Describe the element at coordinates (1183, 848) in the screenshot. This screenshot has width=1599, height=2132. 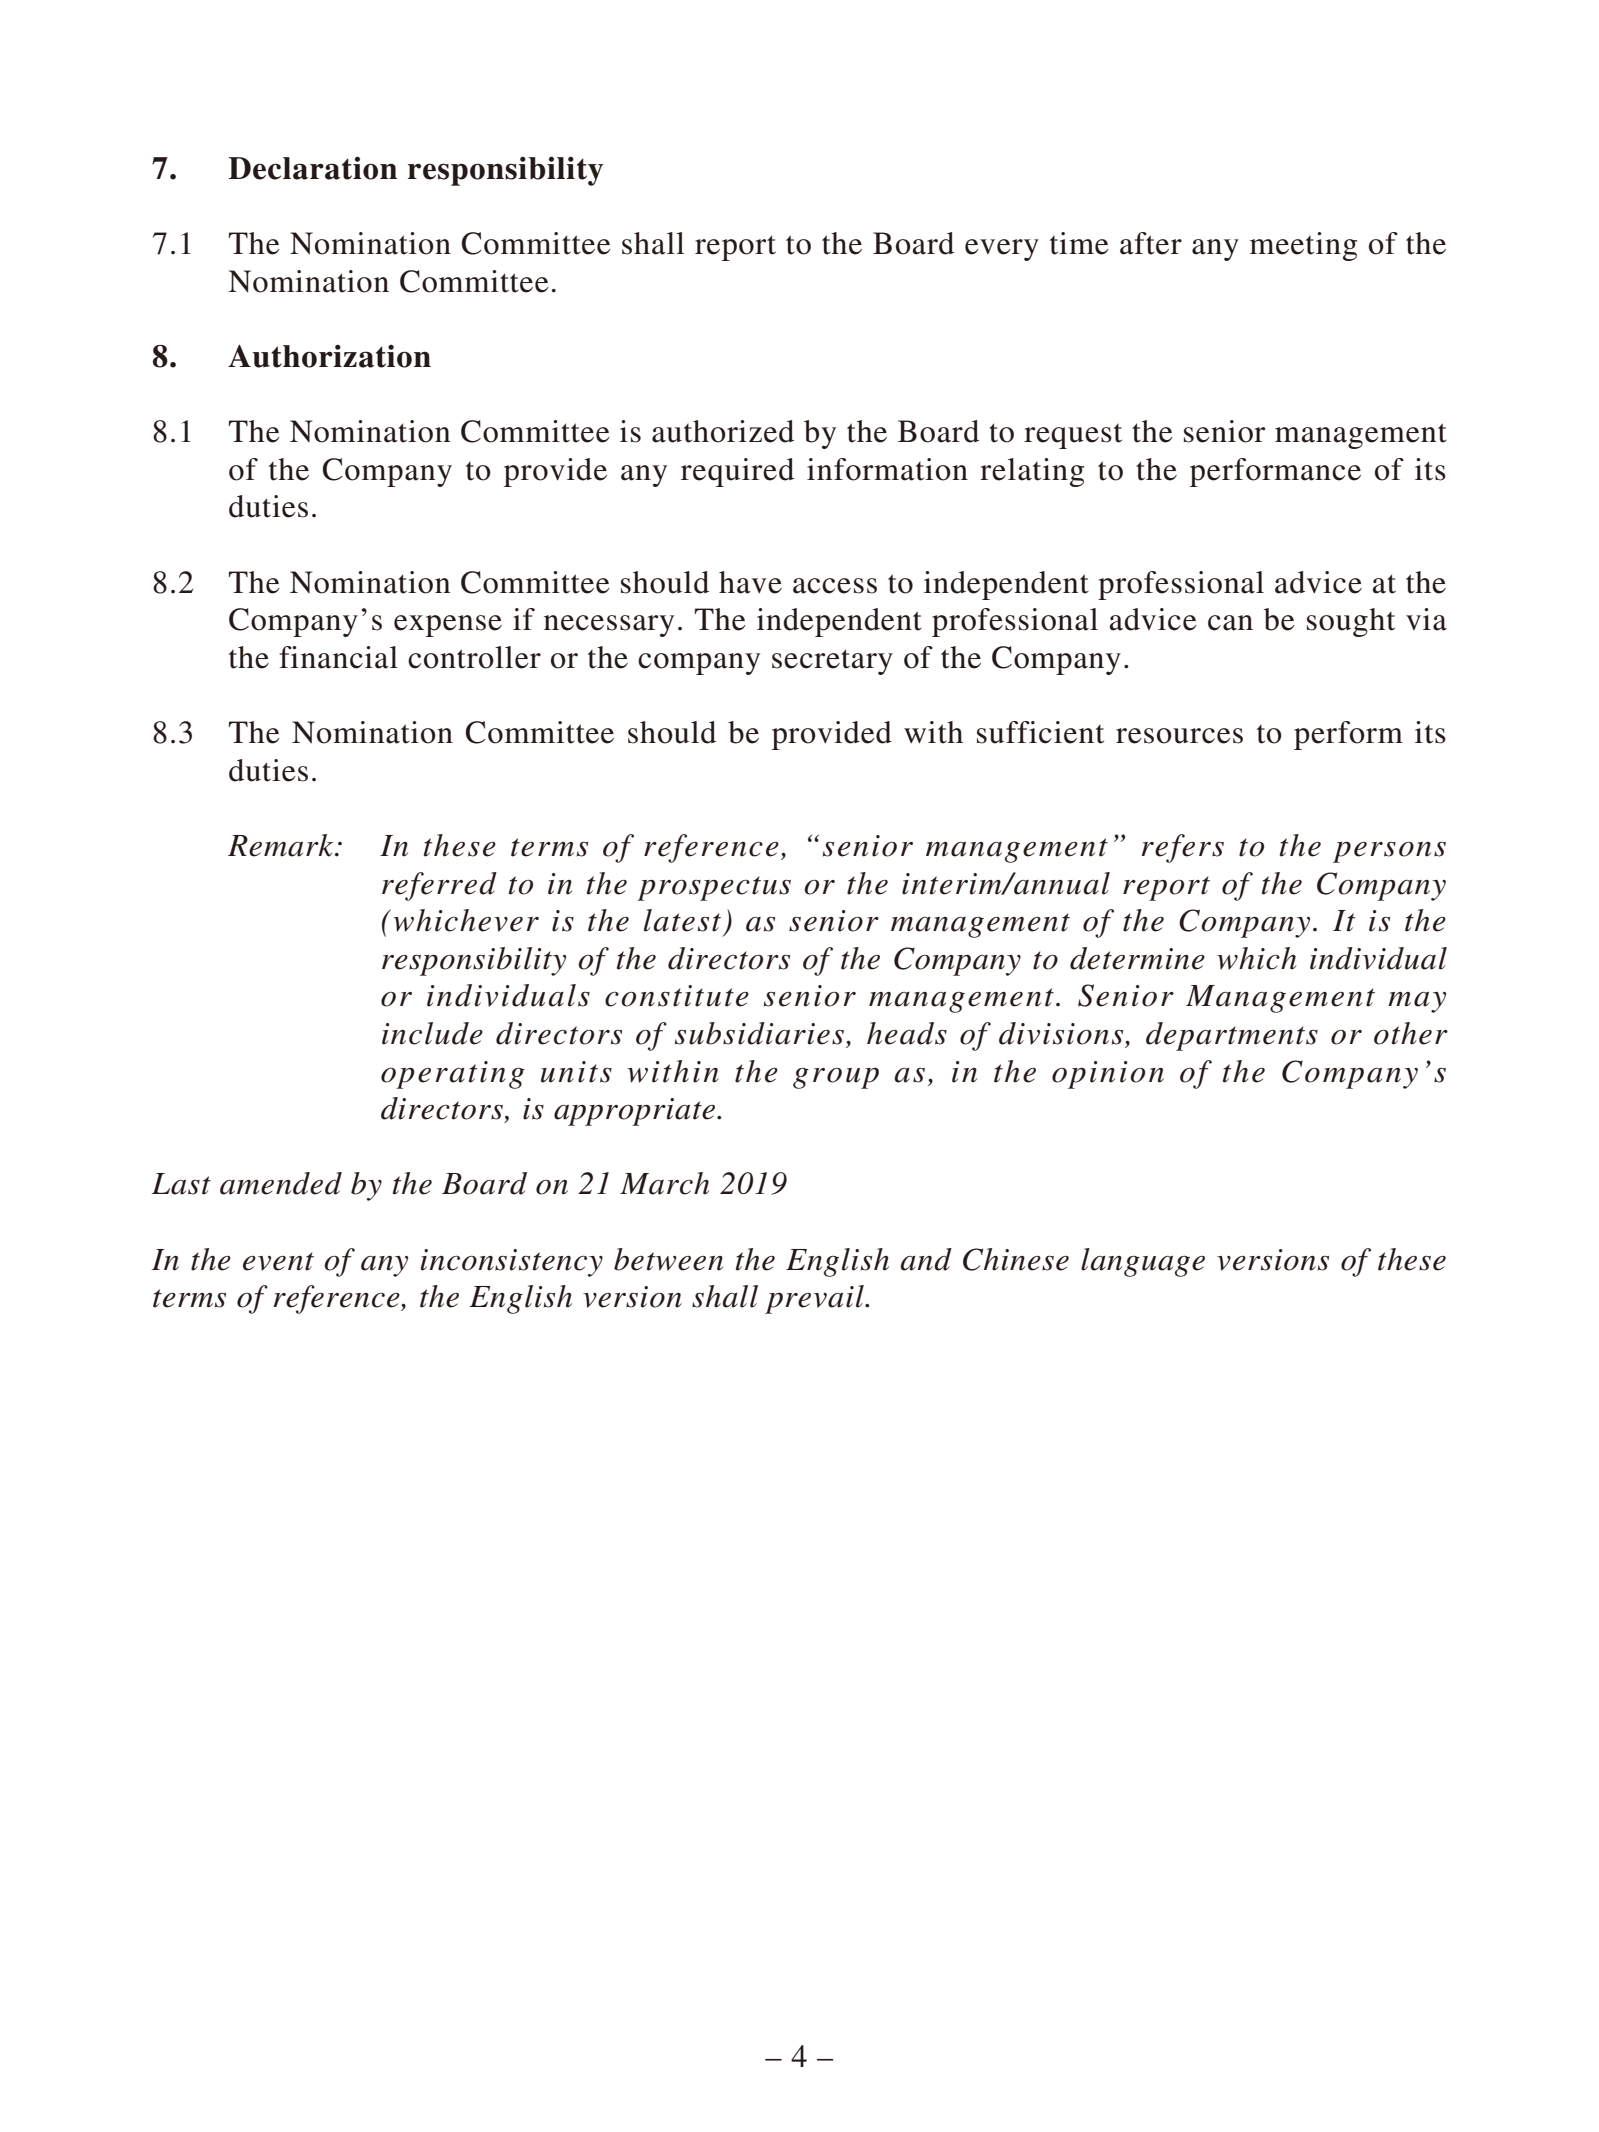
I see `refers` at that location.
